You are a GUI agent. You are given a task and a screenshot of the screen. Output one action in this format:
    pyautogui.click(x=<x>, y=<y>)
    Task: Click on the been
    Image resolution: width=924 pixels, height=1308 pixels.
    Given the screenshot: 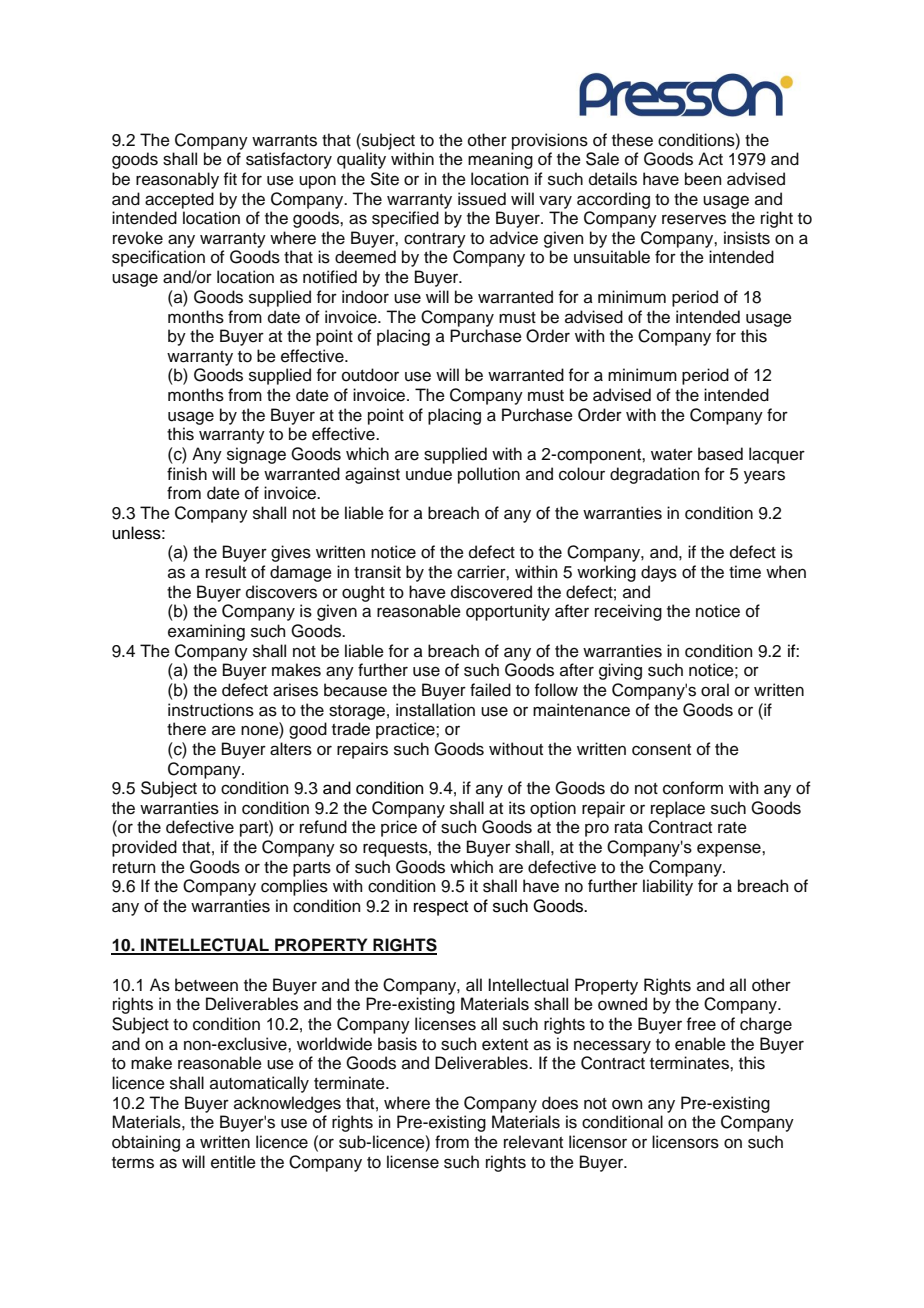 What is the action you would take?
    pyautogui.click(x=703, y=179)
